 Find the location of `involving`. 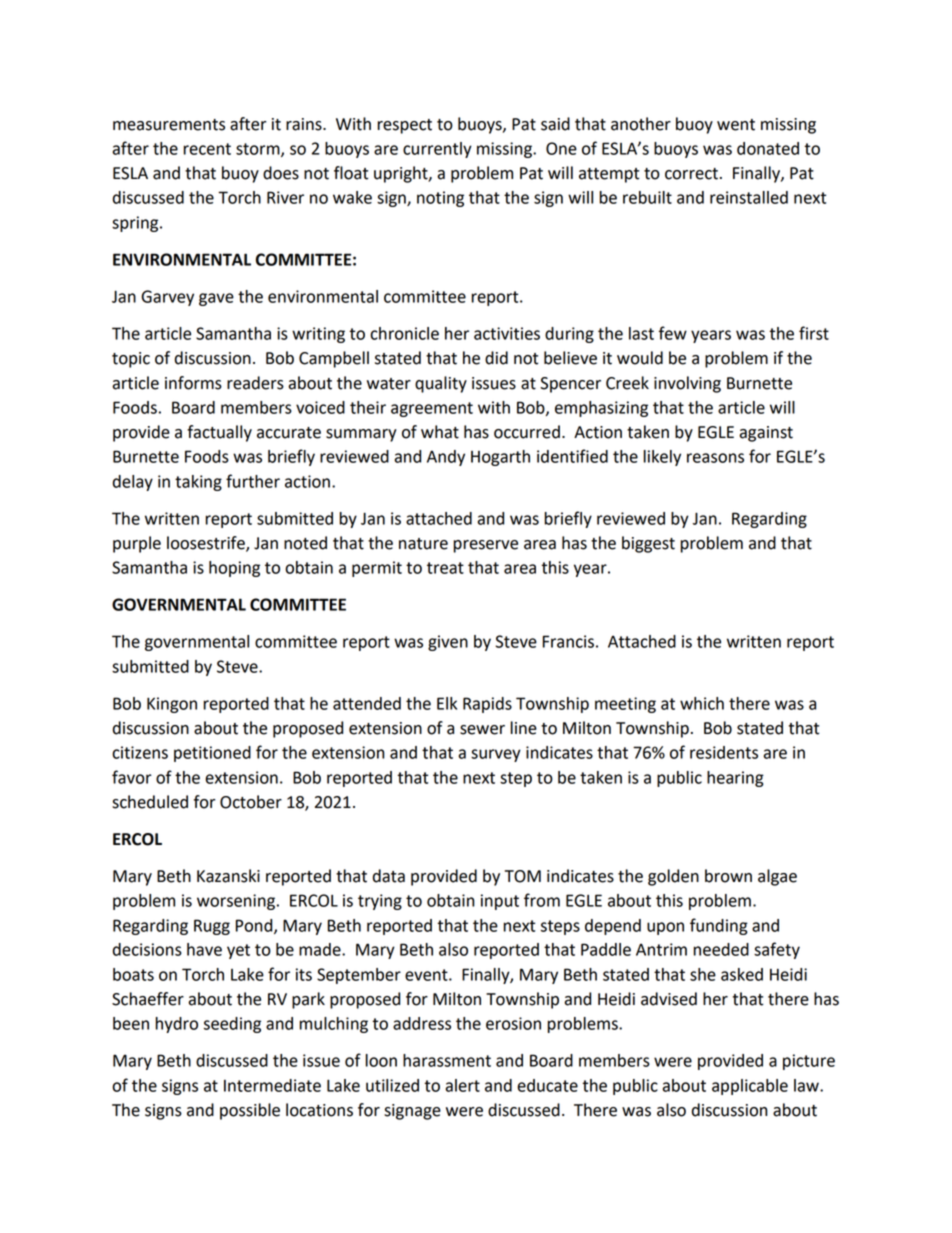

involving is located at coordinates (687, 384).
